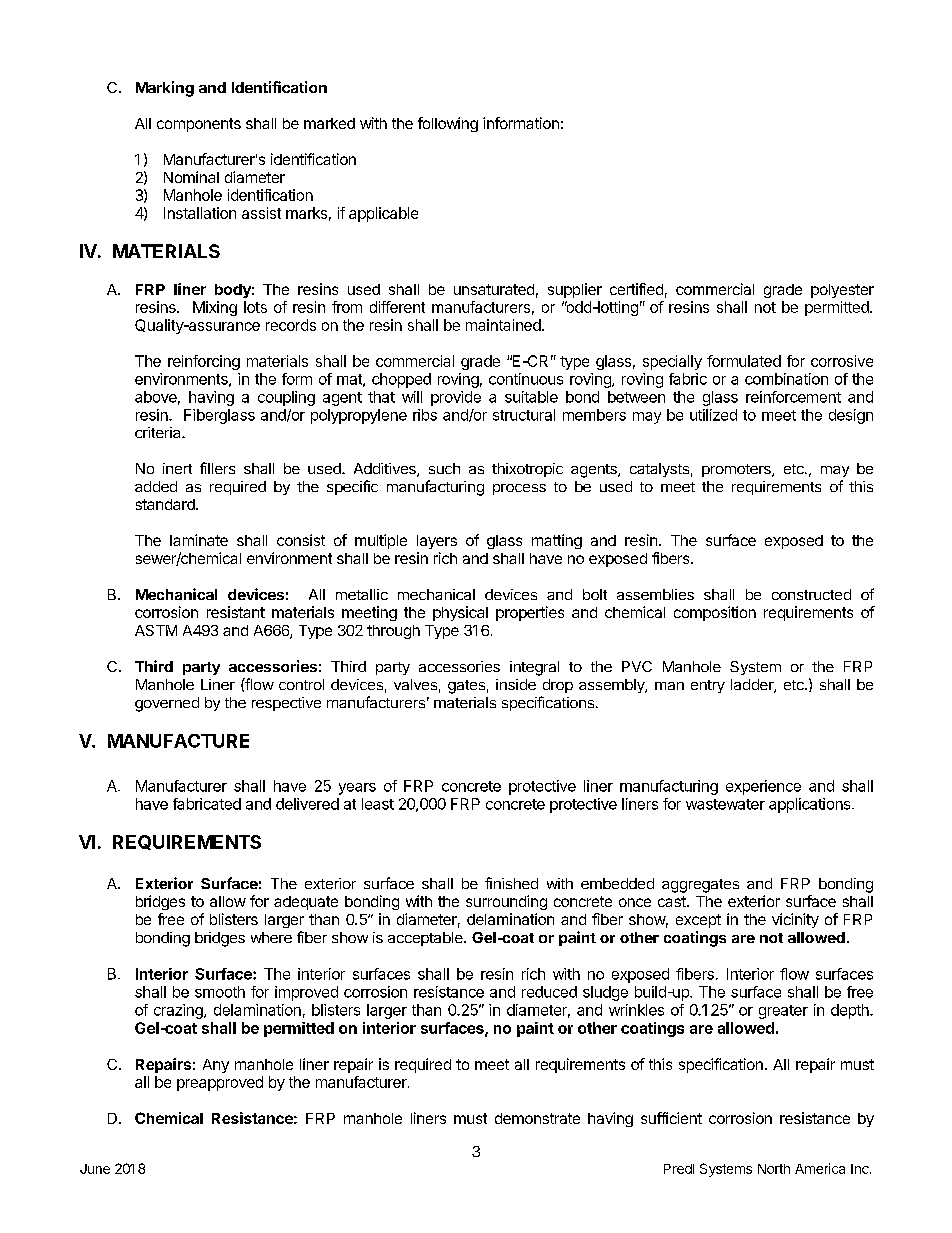 This document has width=952, height=1233. I want to click on promoters, so click(737, 470).
